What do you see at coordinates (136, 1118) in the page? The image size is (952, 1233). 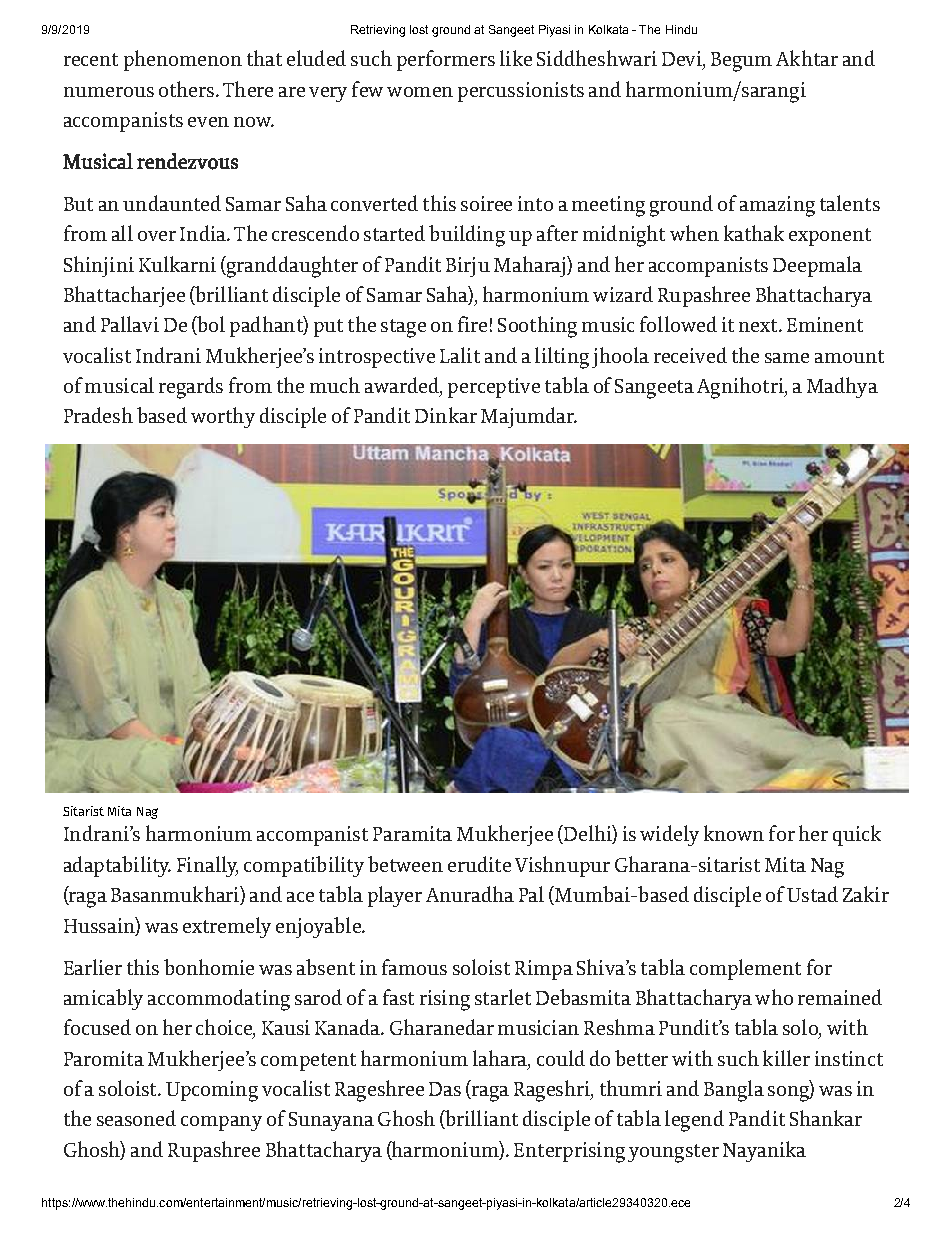 I see `seasoned` at bounding box center [136, 1118].
